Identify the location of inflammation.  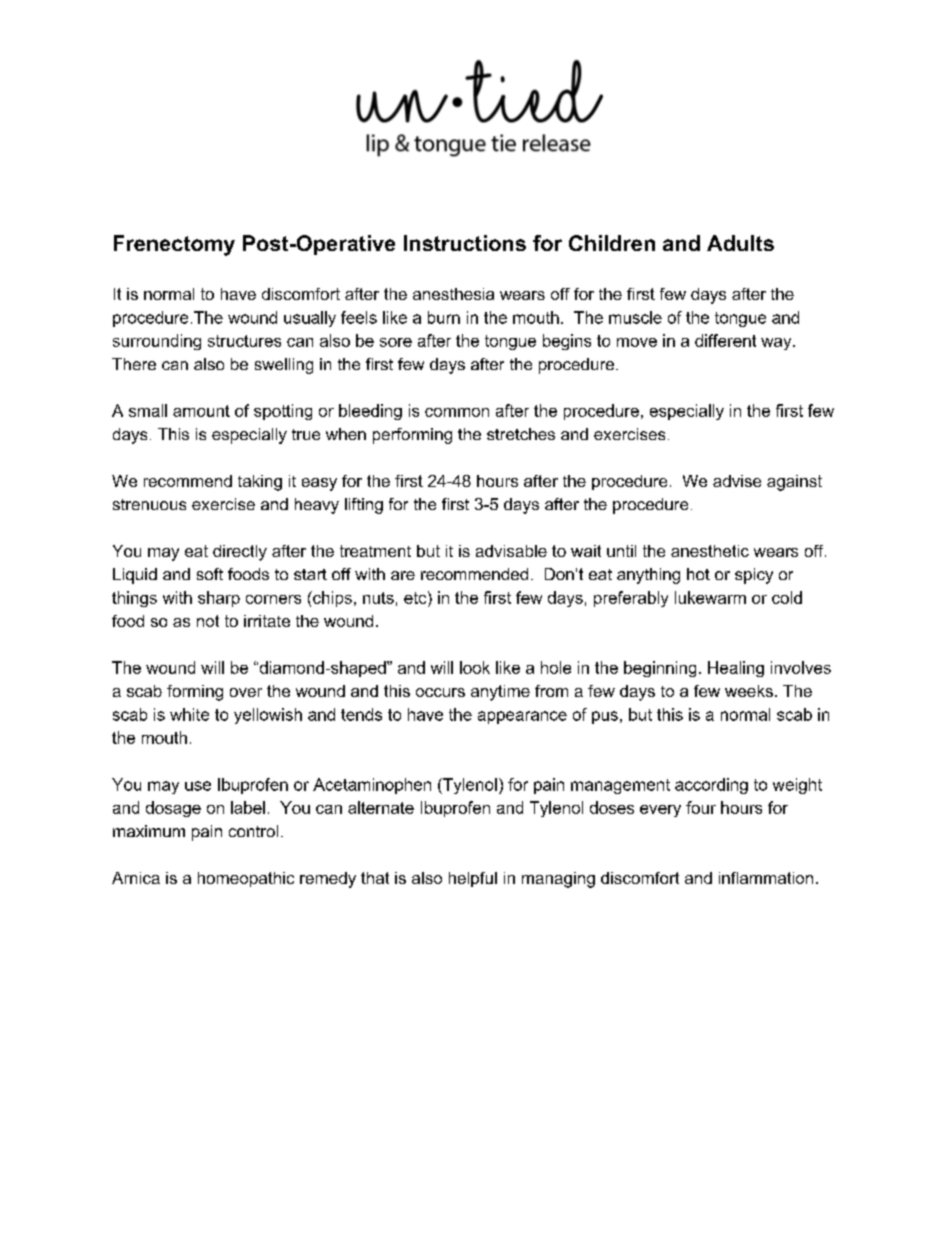
(766, 878).
